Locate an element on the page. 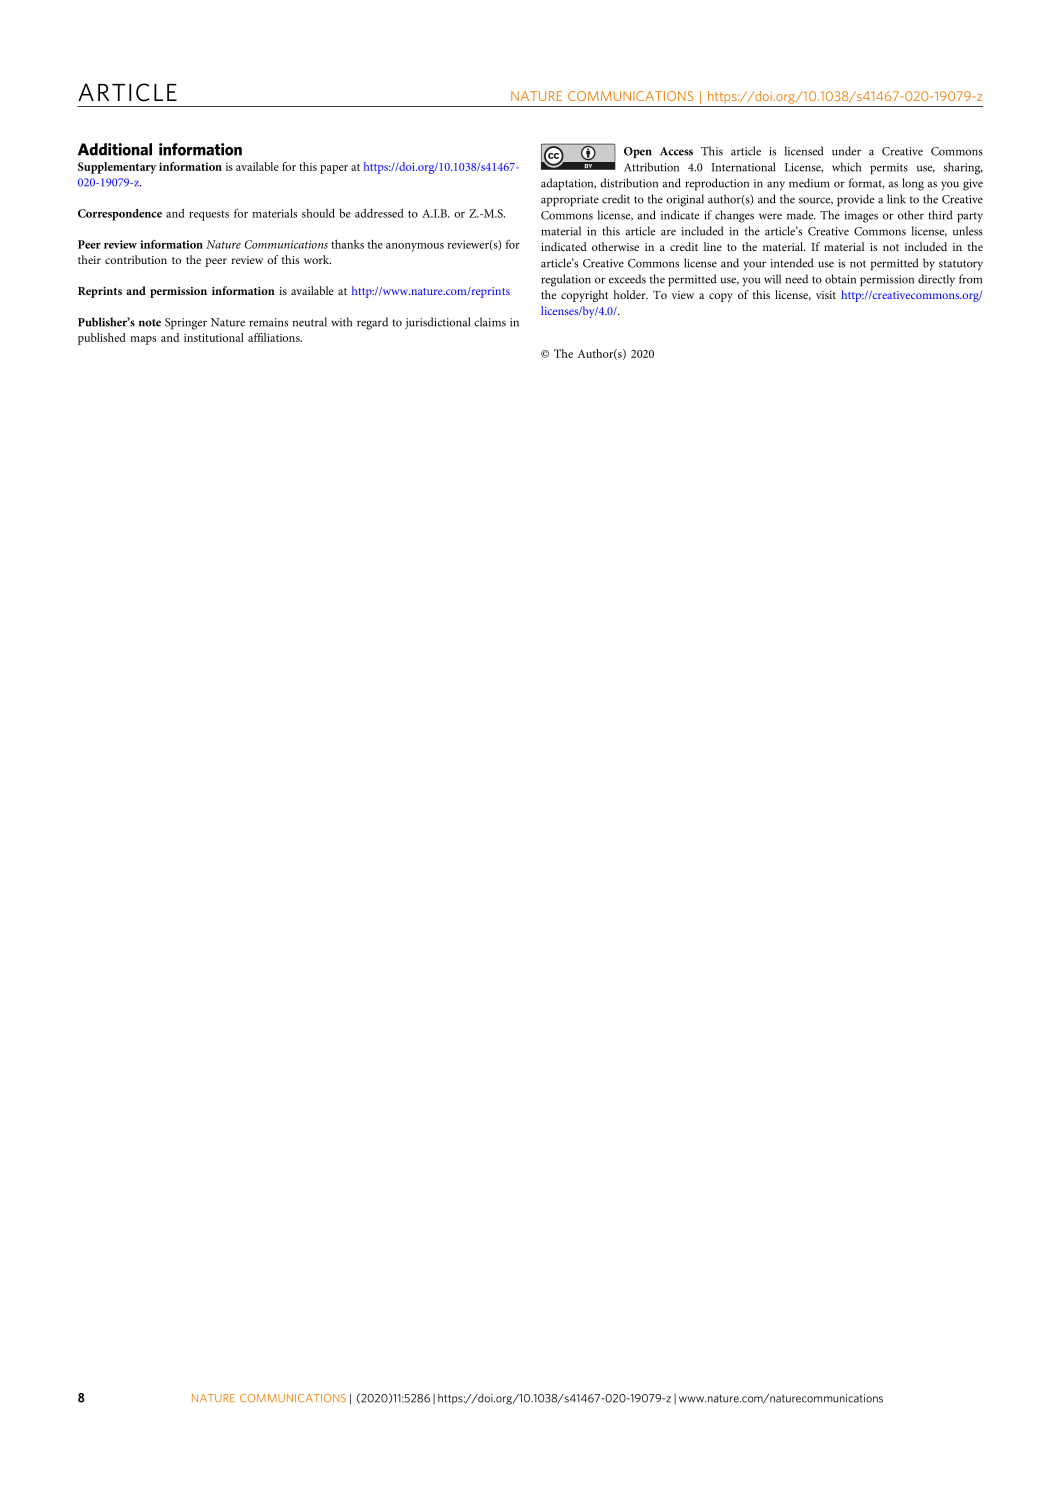 Image resolution: width=1061 pixels, height=1501 pixels. under is located at coordinates (846, 151).
